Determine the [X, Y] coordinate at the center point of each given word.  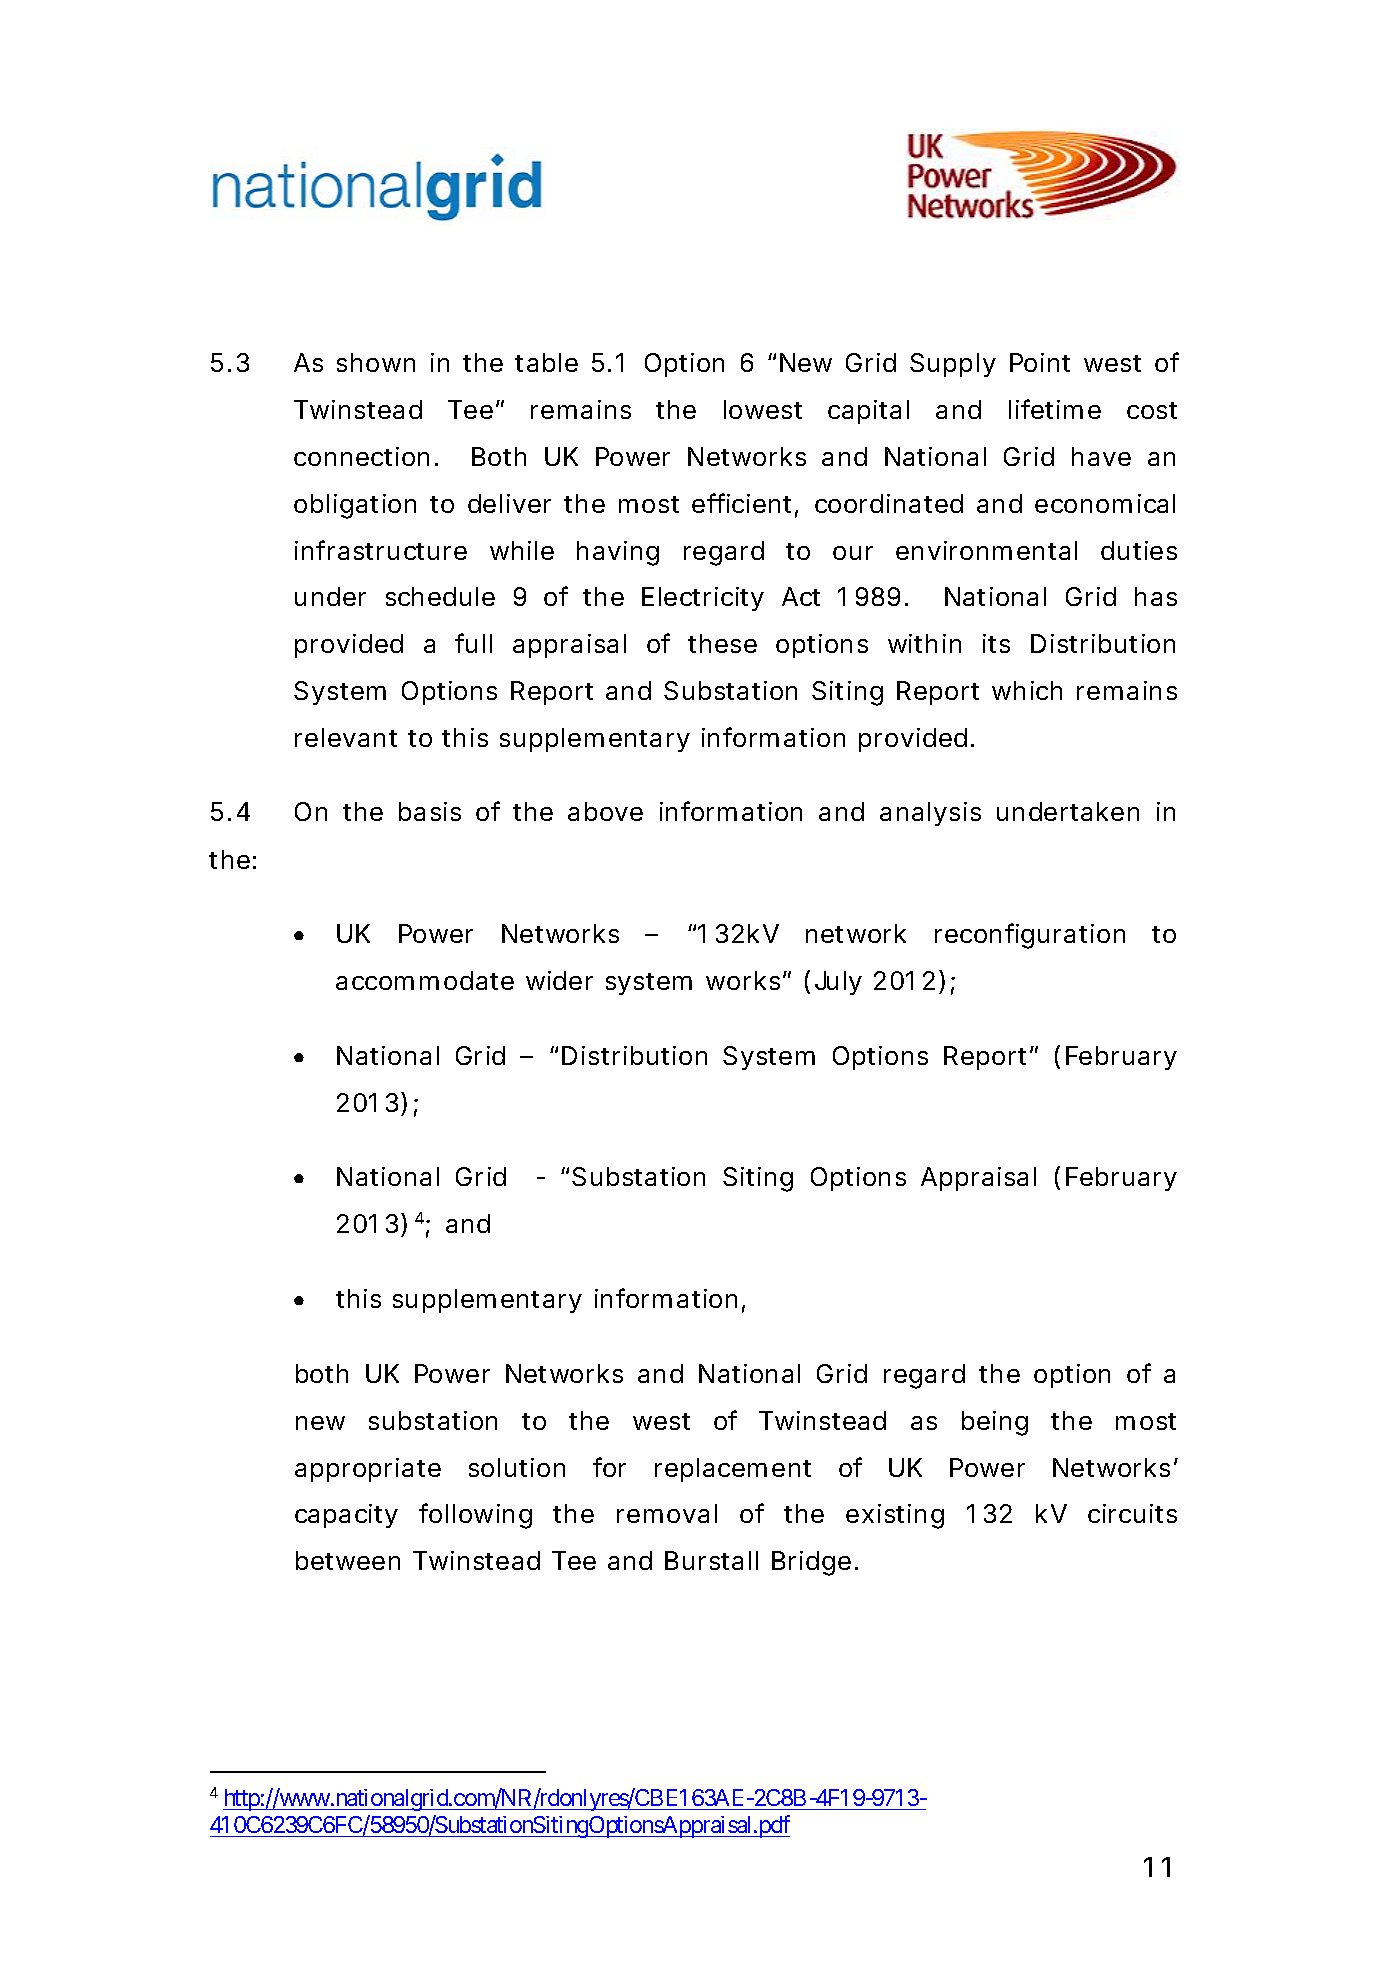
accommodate [425, 980]
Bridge [811, 1563]
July [838, 983]
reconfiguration [1030, 936]
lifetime [1055, 409]
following [475, 1516]
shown [376, 362]
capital [868, 412]
